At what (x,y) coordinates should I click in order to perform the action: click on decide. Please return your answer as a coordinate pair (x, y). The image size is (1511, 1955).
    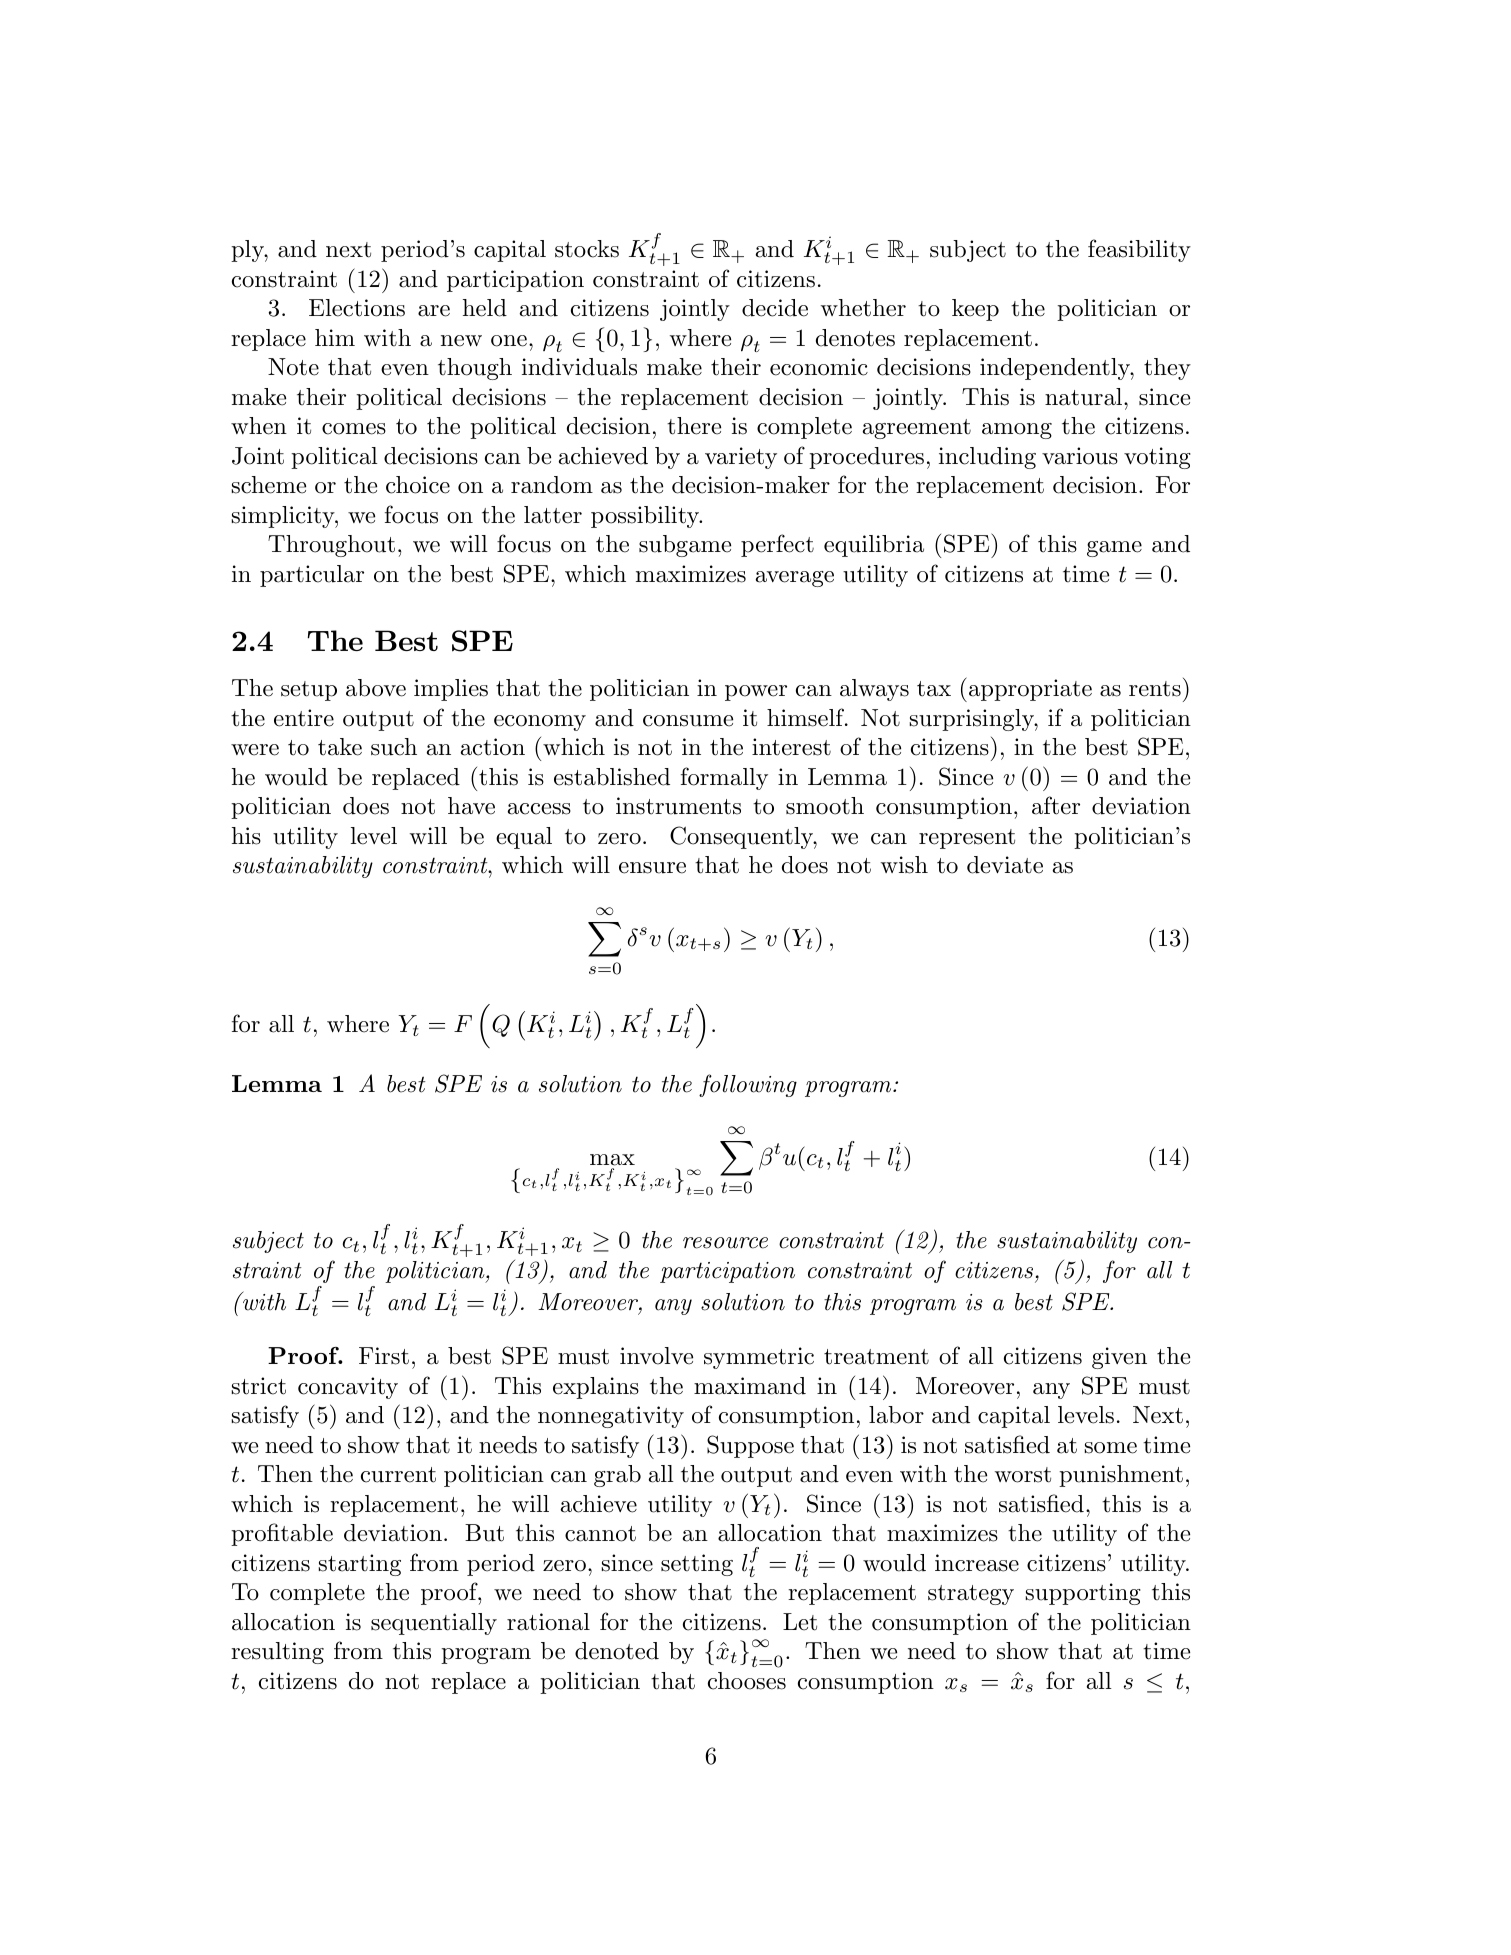
    Looking at the image, I should click on (775, 308).
